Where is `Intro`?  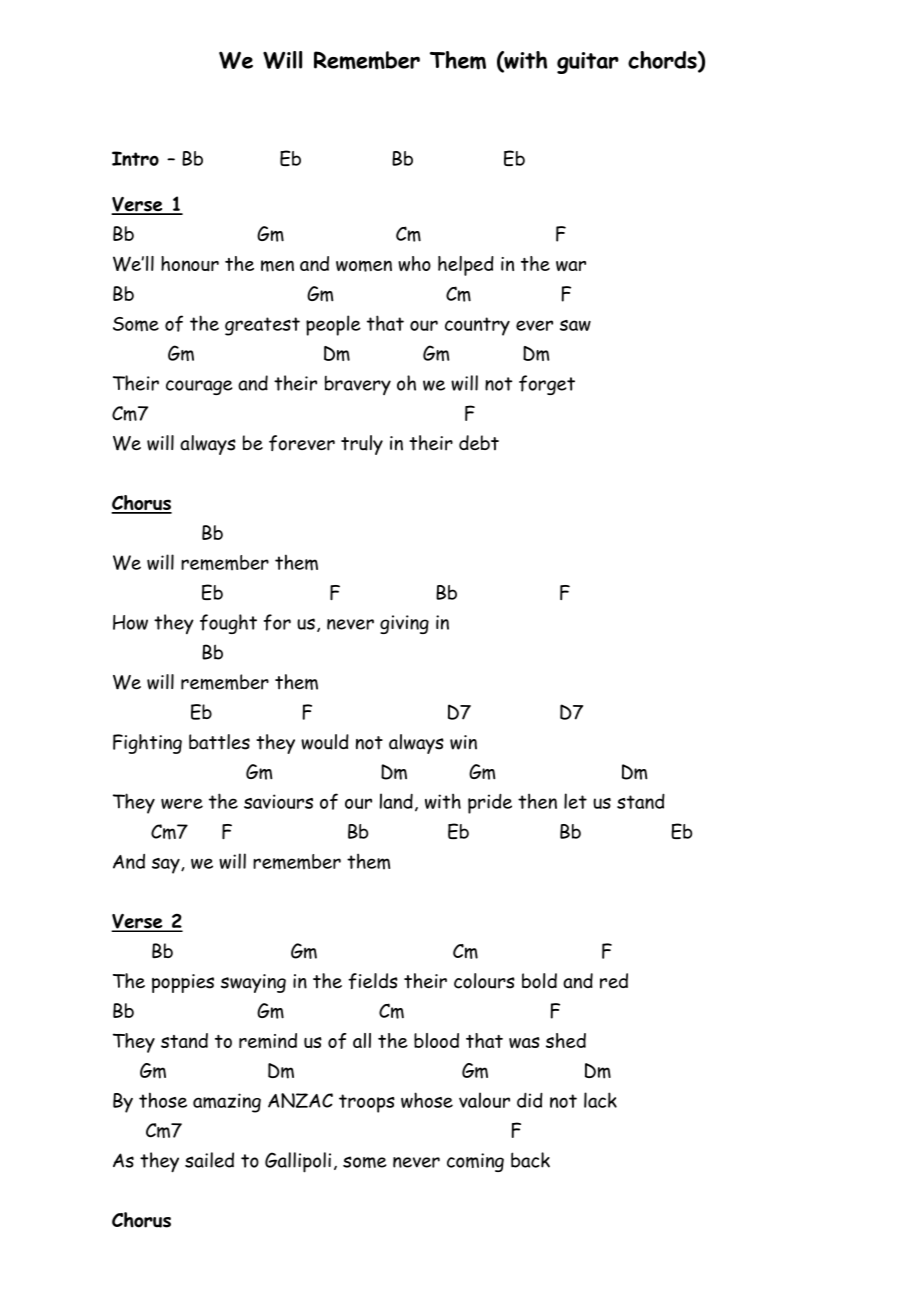 Intro is located at coordinates (135, 158).
